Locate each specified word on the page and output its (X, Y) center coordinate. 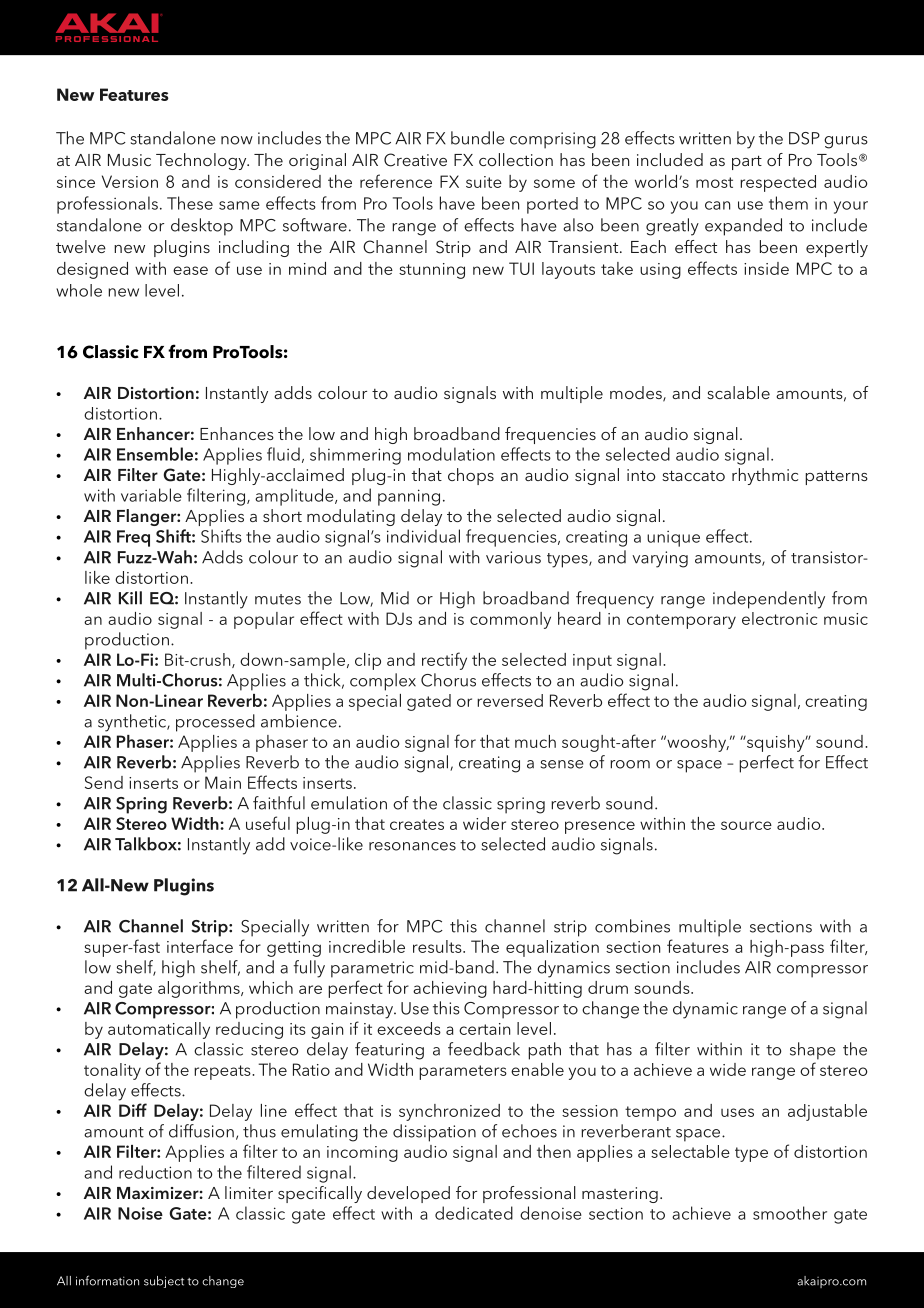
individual (423, 536)
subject (164, 1282)
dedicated (474, 1213)
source (746, 825)
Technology (202, 161)
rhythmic (765, 476)
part (747, 162)
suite (484, 182)
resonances (412, 846)
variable (151, 495)
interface (200, 946)
